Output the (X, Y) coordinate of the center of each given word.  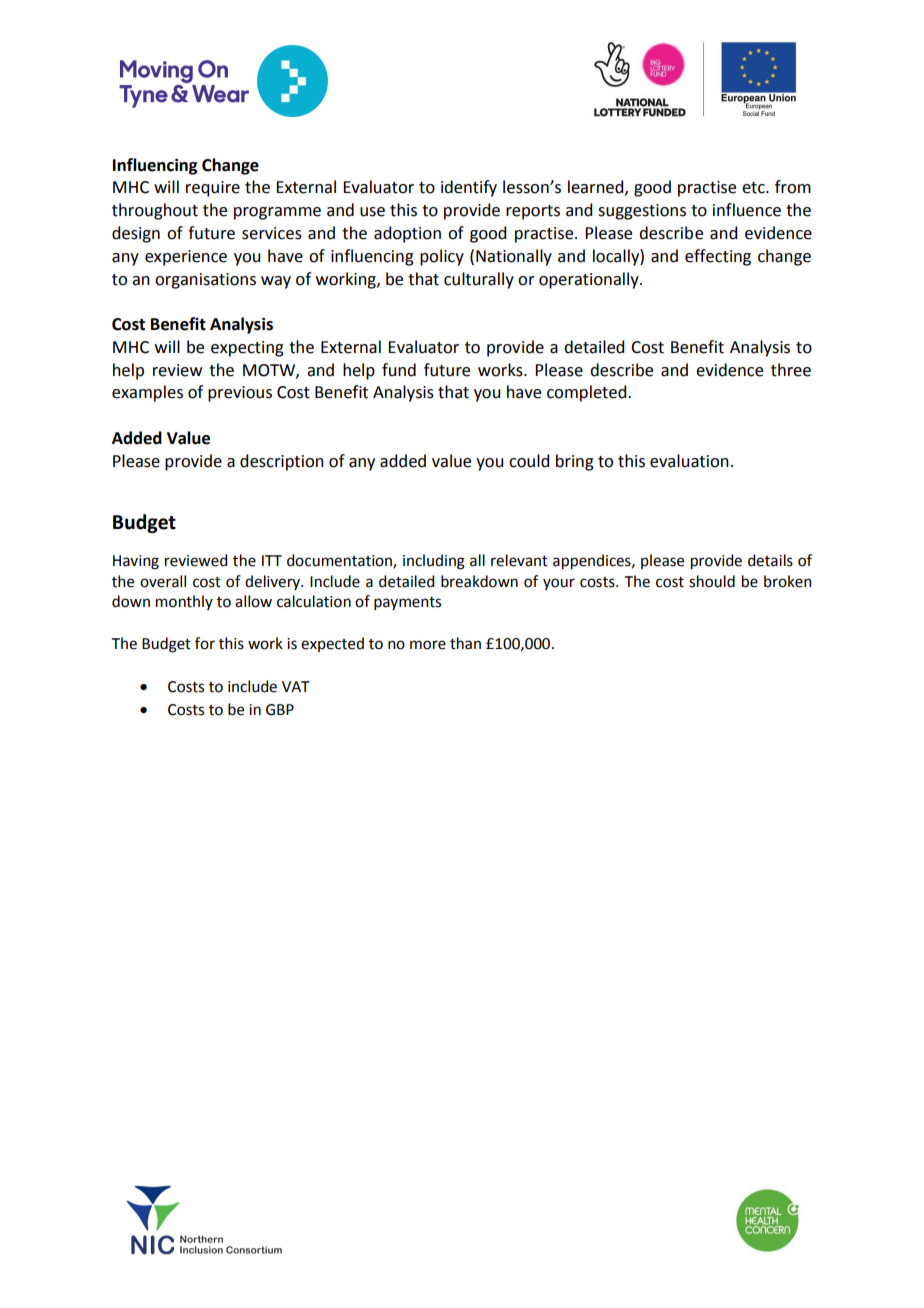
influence (747, 210)
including (434, 562)
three (791, 370)
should (712, 581)
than (465, 643)
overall (163, 581)
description (282, 462)
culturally (479, 280)
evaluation (689, 461)
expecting (247, 349)
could (529, 461)
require (213, 189)
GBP (280, 710)
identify (469, 188)
